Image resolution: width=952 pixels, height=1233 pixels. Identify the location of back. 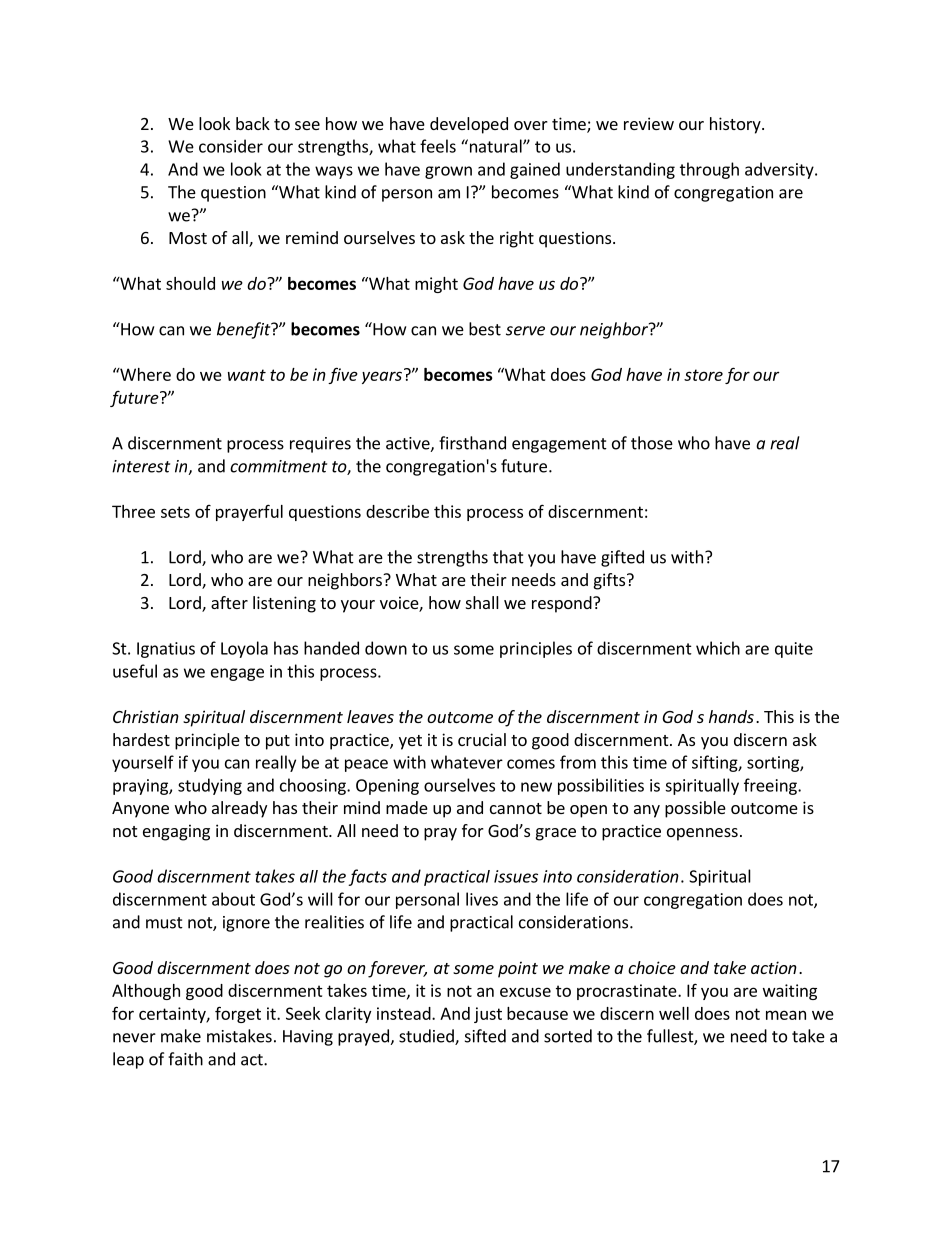
(253, 123).
